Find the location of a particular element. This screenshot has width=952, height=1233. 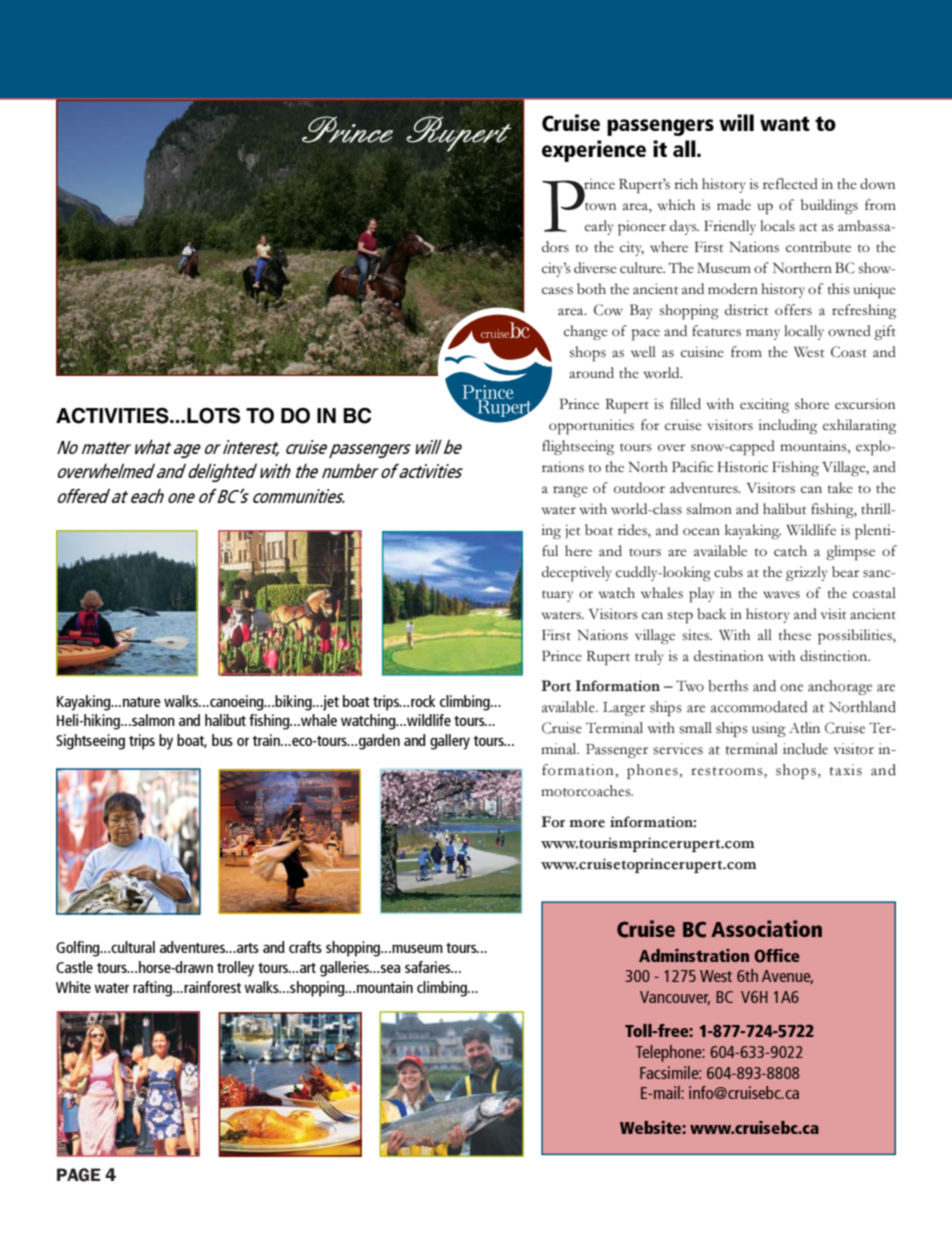

reflected is located at coordinates (790, 184).
